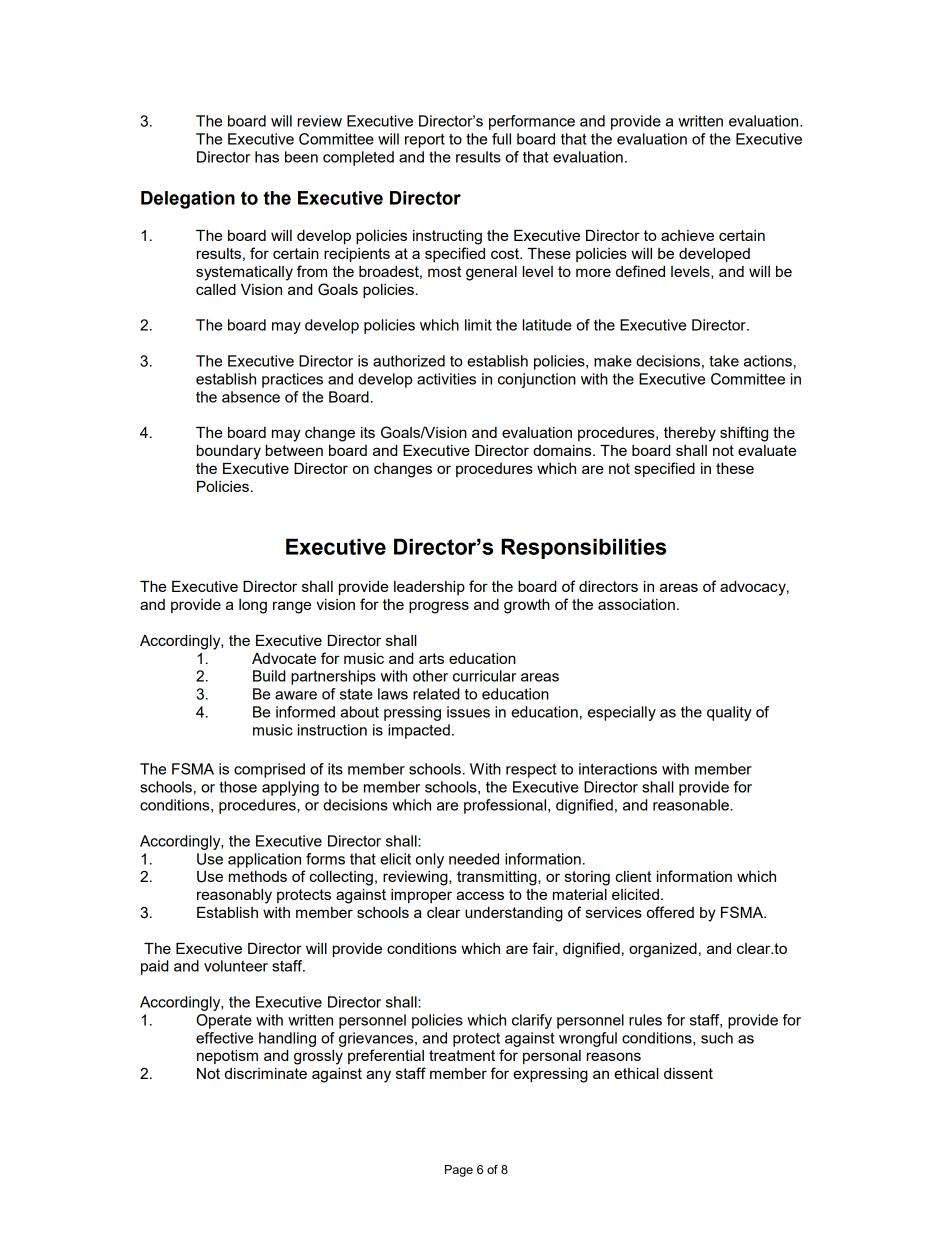  I want to click on has, so click(267, 157).
